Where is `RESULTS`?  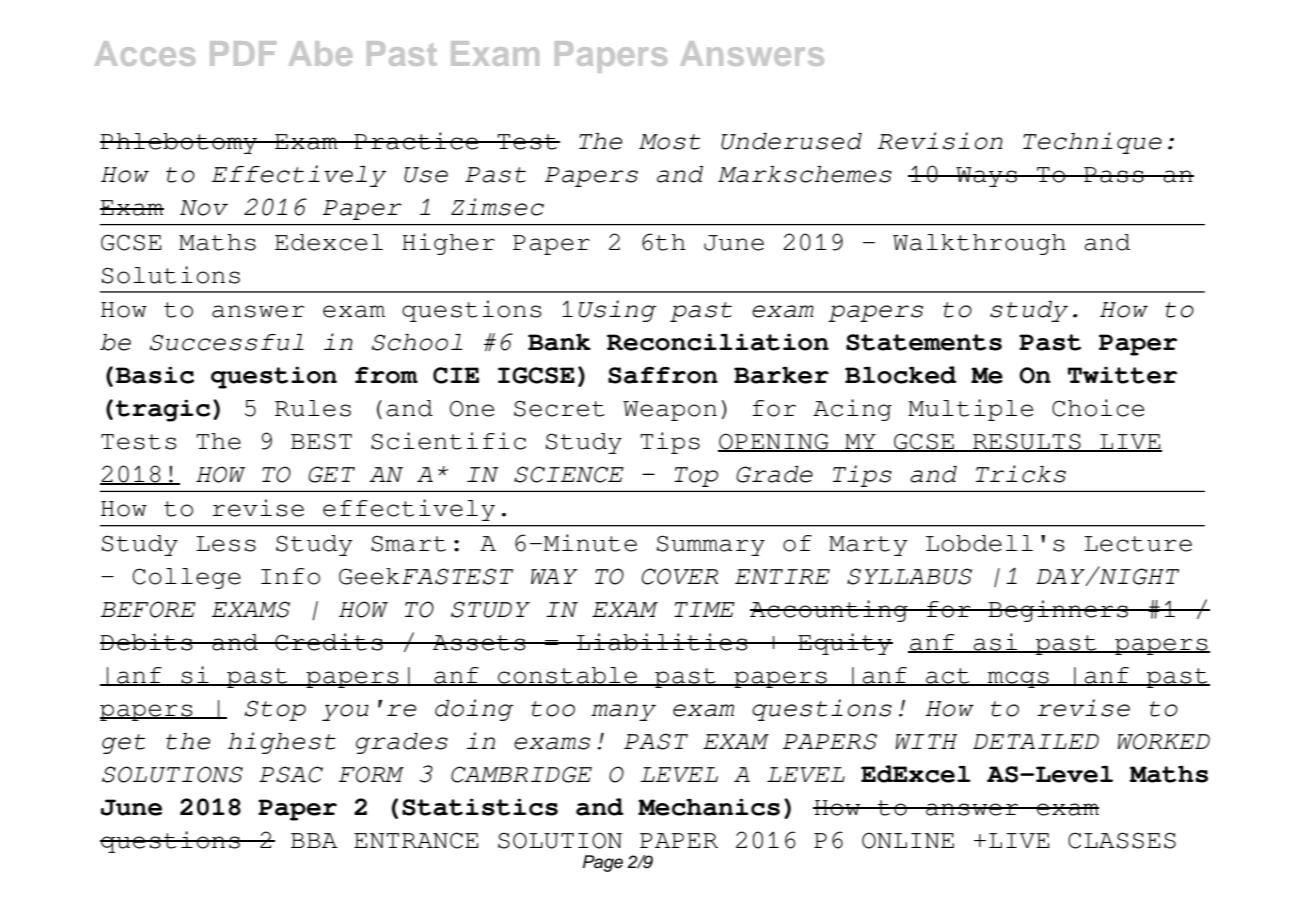 RESULTS is located at coordinates (1027, 442).
